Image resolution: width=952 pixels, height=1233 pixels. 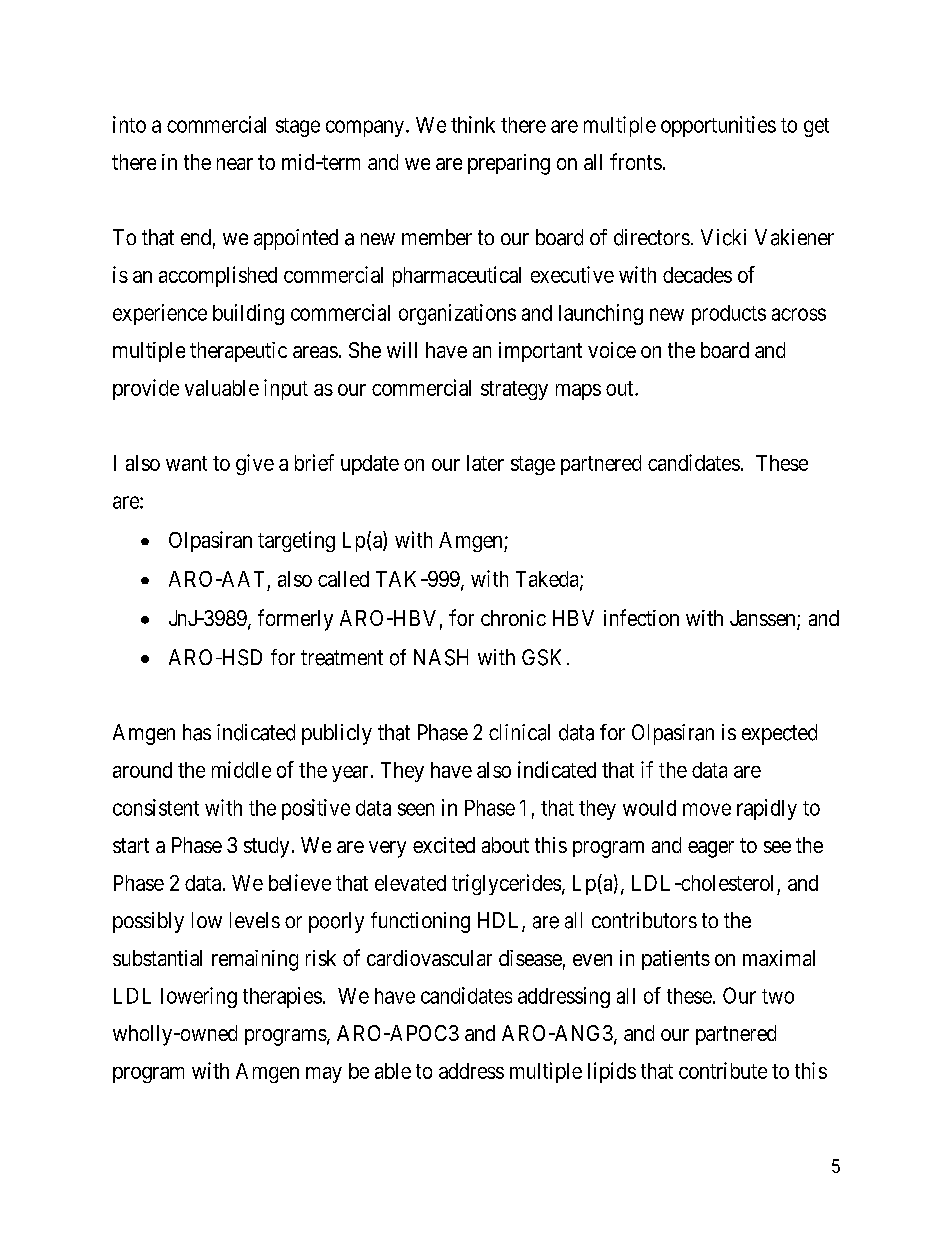 What do you see at coordinates (444, 845) in the page?
I see `excited` at bounding box center [444, 845].
